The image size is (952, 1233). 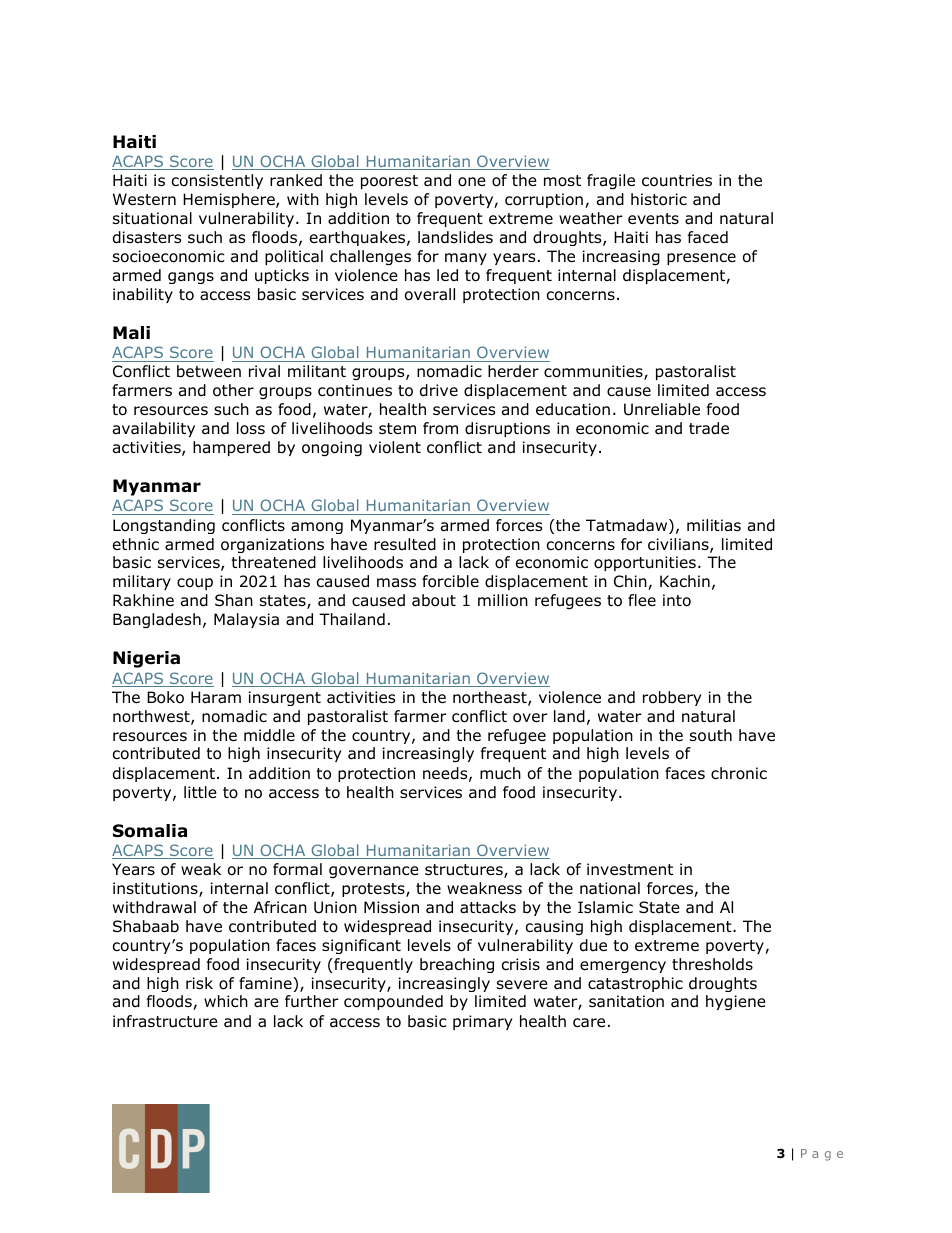 What do you see at coordinates (200, 792) in the document?
I see `little` at bounding box center [200, 792].
